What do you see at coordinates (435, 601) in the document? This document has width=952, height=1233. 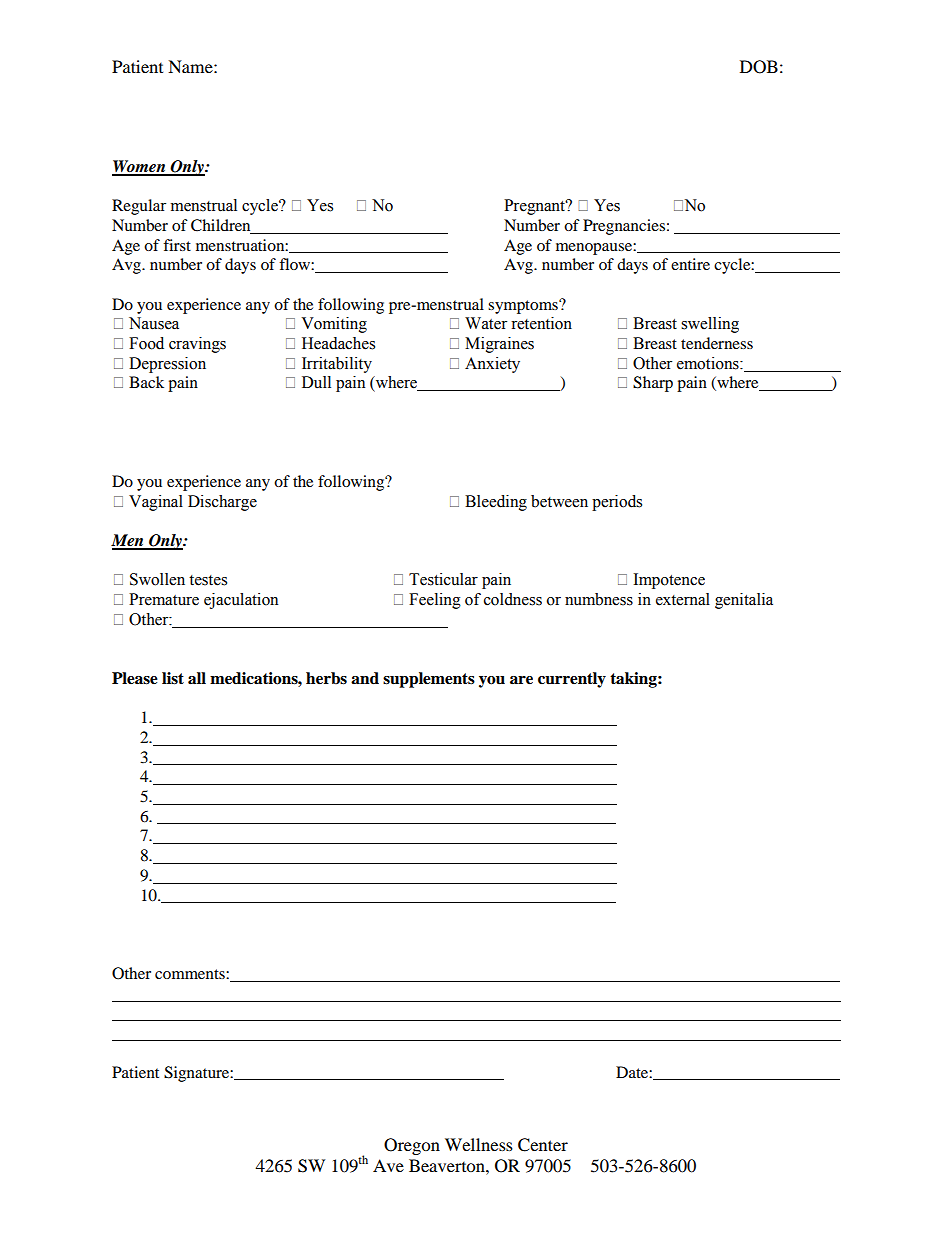 I see `Feeling` at bounding box center [435, 601].
